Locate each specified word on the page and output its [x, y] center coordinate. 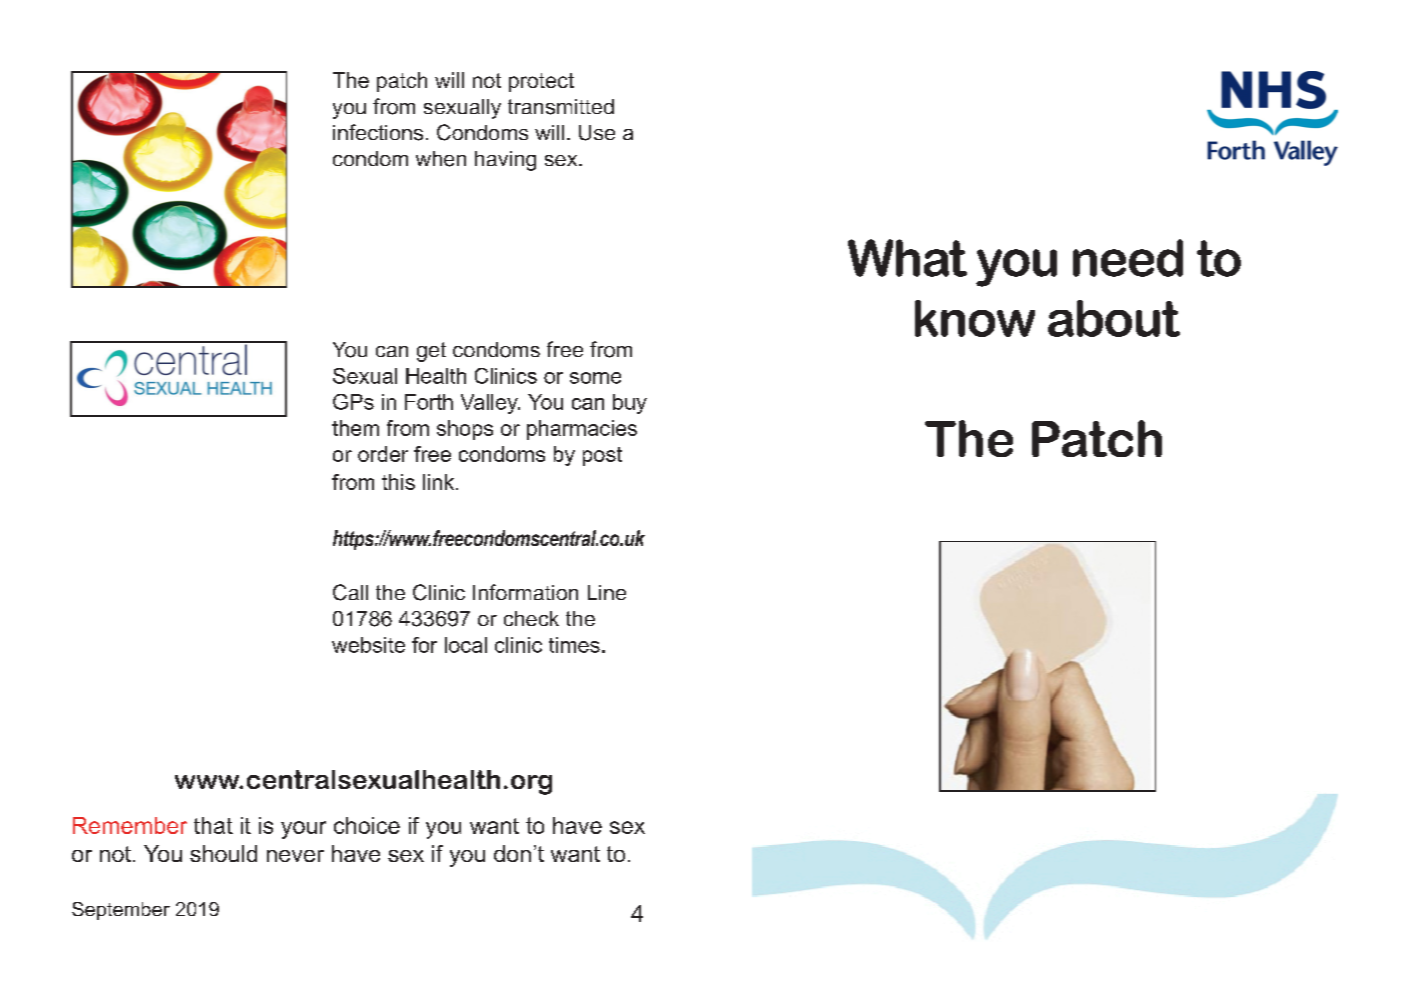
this [398, 482]
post [602, 456]
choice [367, 825]
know [975, 318]
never [295, 856]
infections [378, 132]
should [223, 853]
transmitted [561, 107]
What [907, 258]
